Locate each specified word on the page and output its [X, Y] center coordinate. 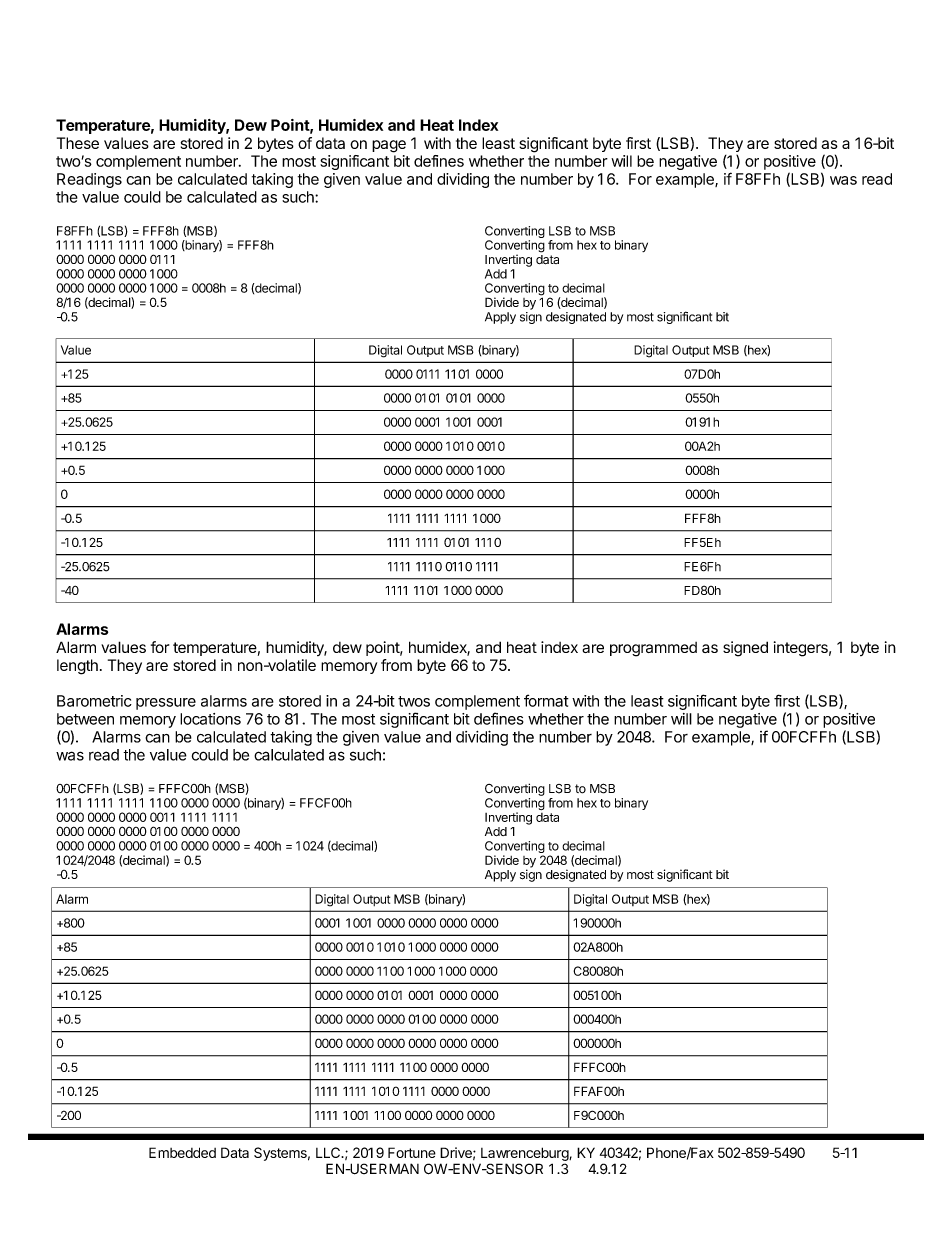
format [546, 700]
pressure [166, 704]
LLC [329, 1152]
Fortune [412, 1152]
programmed [653, 649]
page [389, 146]
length [77, 667]
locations [210, 719]
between [85, 719]
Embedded [182, 1152]
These [78, 143]
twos [414, 701]
